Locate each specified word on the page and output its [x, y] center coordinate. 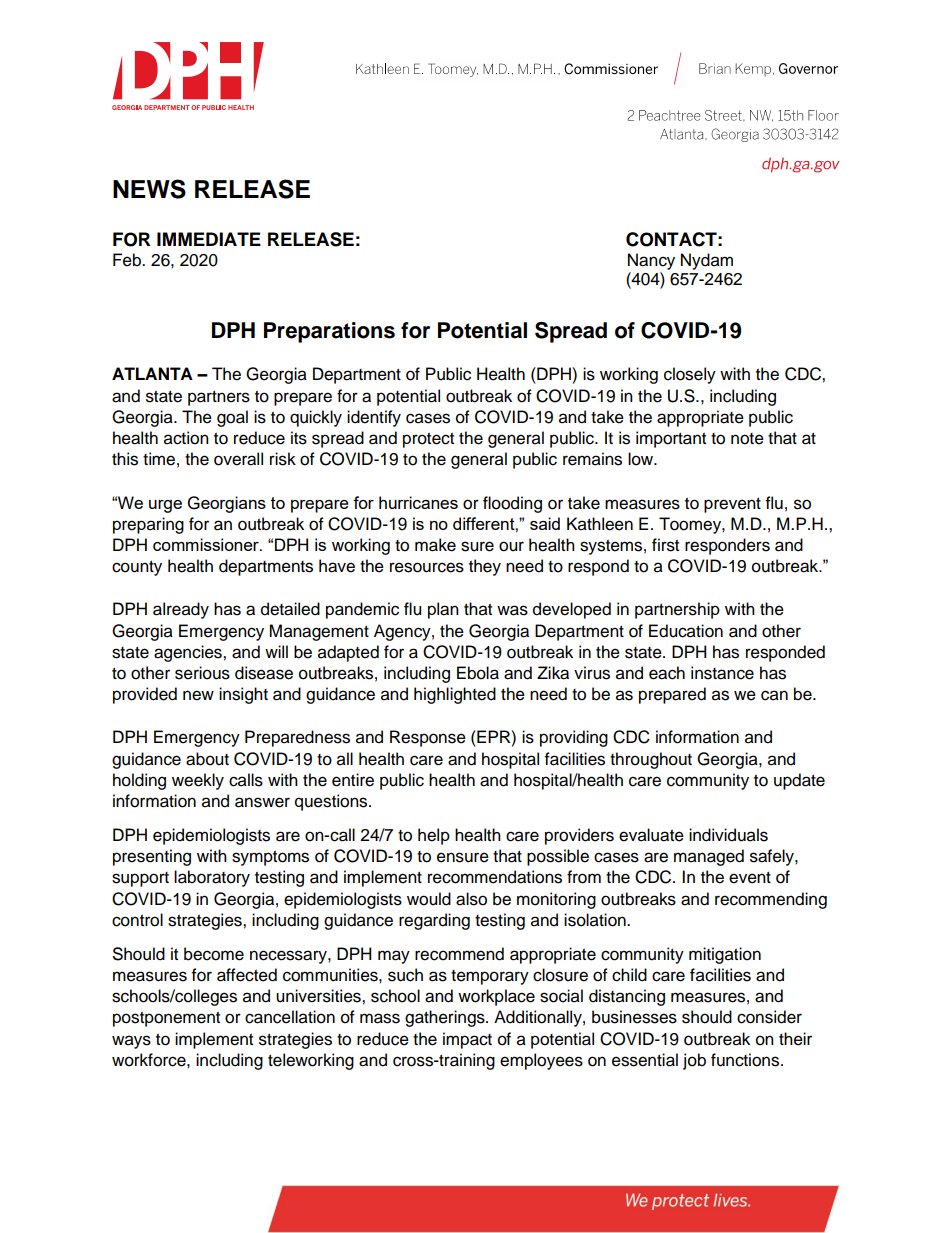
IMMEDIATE [209, 239]
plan [443, 610]
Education [686, 631]
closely [690, 375]
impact [467, 1040]
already [181, 610]
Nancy [651, 261]
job [694, 1061]
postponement [166, 1019]
